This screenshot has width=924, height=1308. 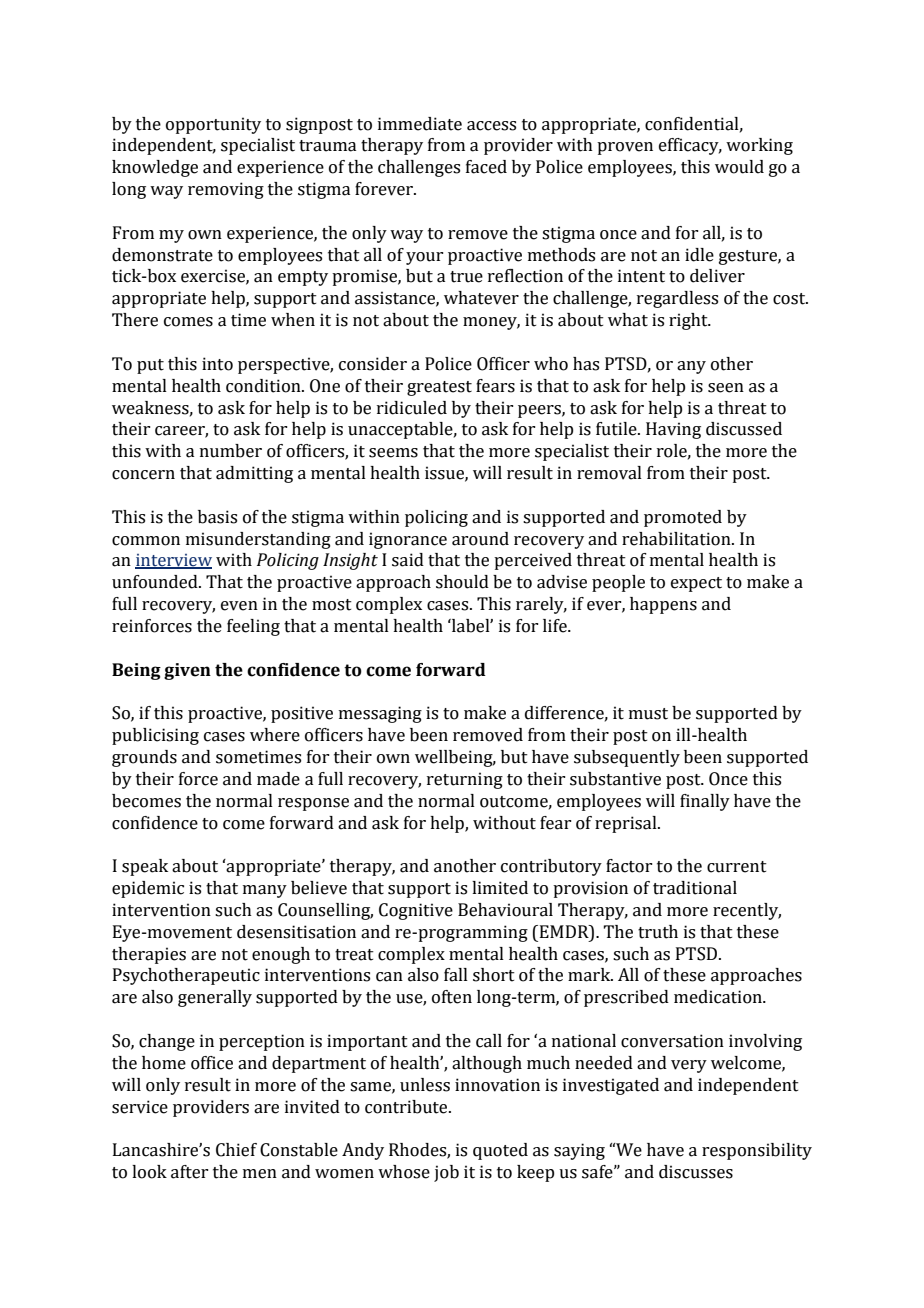 What do you see at coordinates (683, 518) in the screenshot?
I see `promoted` at bounding box center [683, 518].
